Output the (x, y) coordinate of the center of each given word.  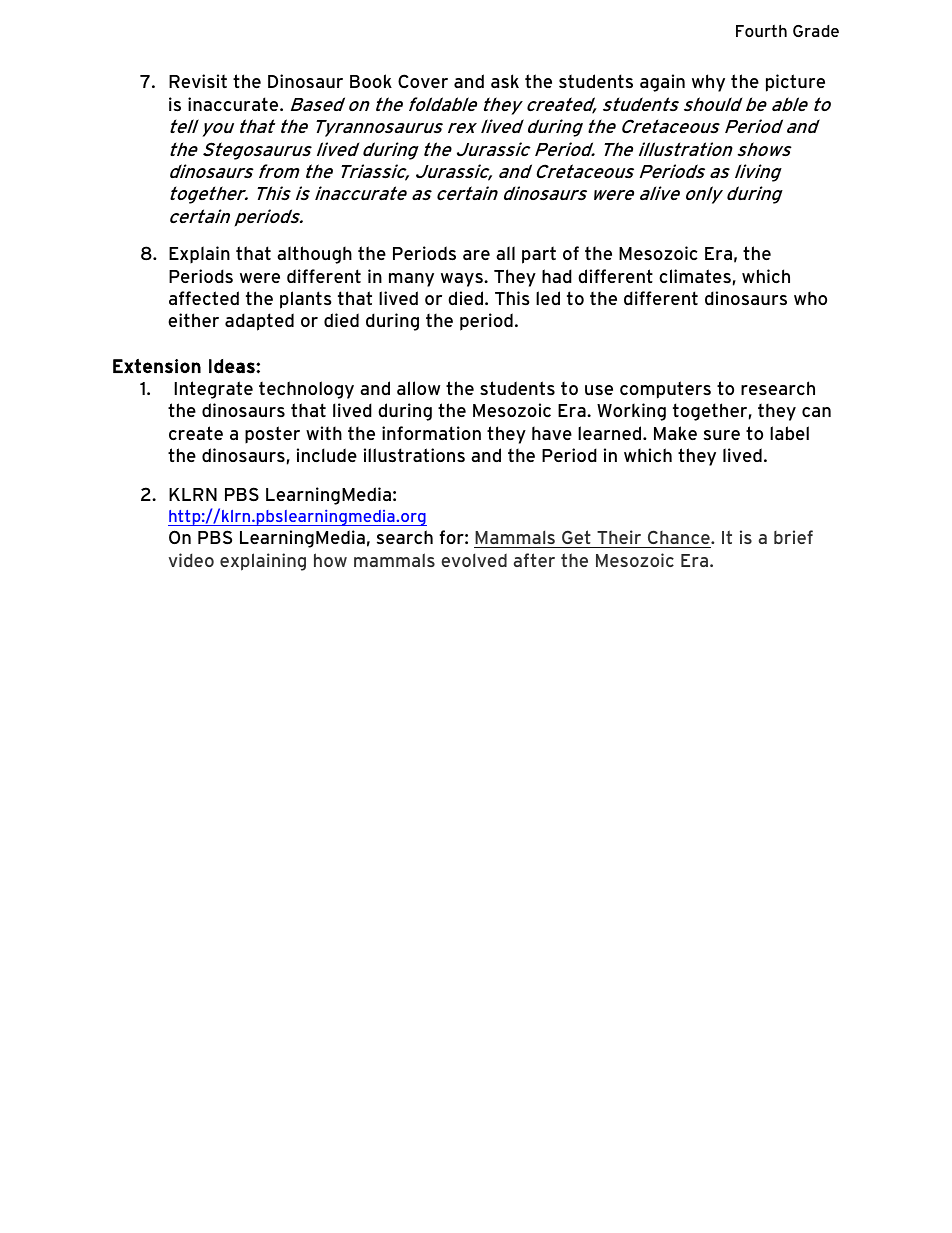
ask (505, 81)
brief (793, 537)
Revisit (198, 81)
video (191, 560)
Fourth (761, 31)
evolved (474, 560)
